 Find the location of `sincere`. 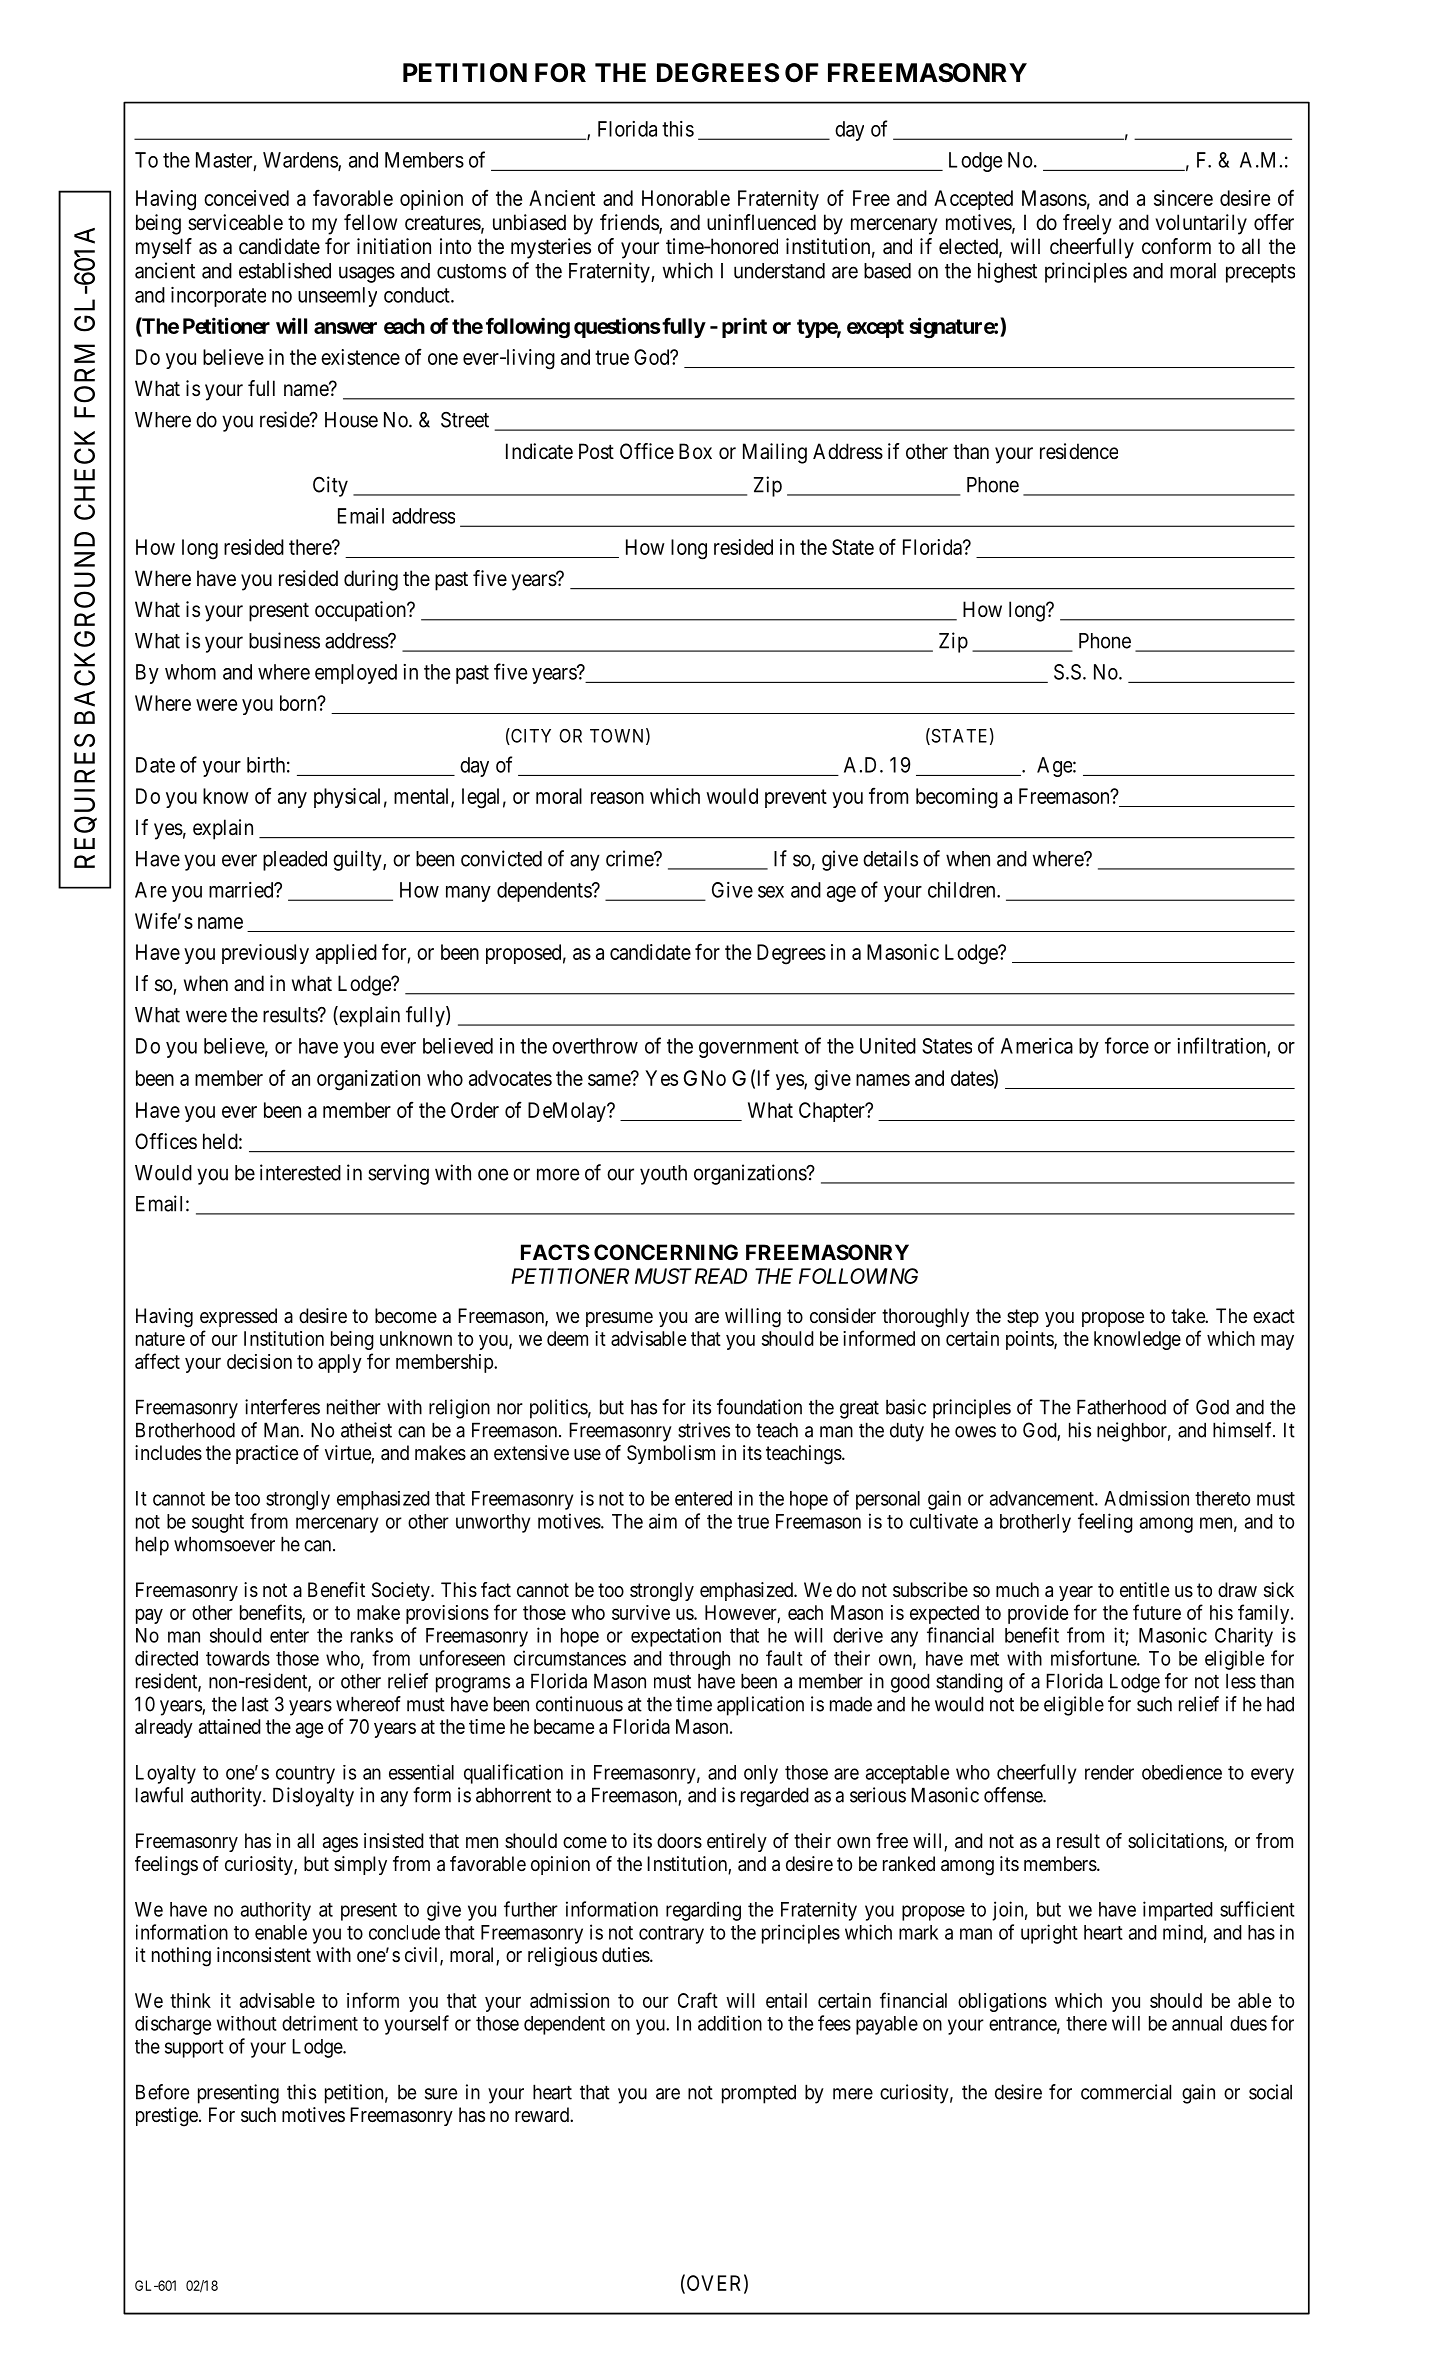

sincere is located at coordinates (1183, 198).
